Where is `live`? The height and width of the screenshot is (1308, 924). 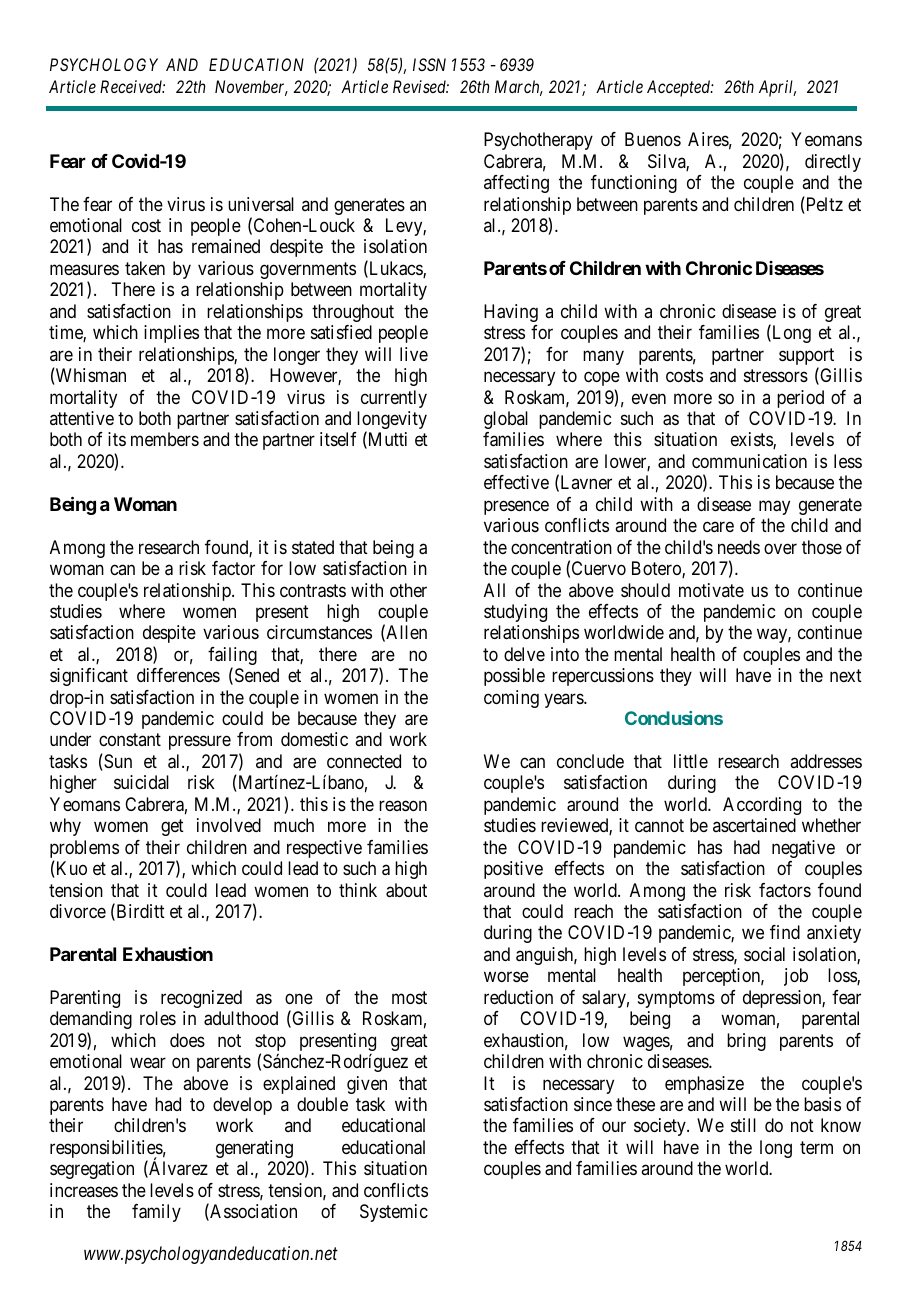 live is located at coordinates (414, 354).
